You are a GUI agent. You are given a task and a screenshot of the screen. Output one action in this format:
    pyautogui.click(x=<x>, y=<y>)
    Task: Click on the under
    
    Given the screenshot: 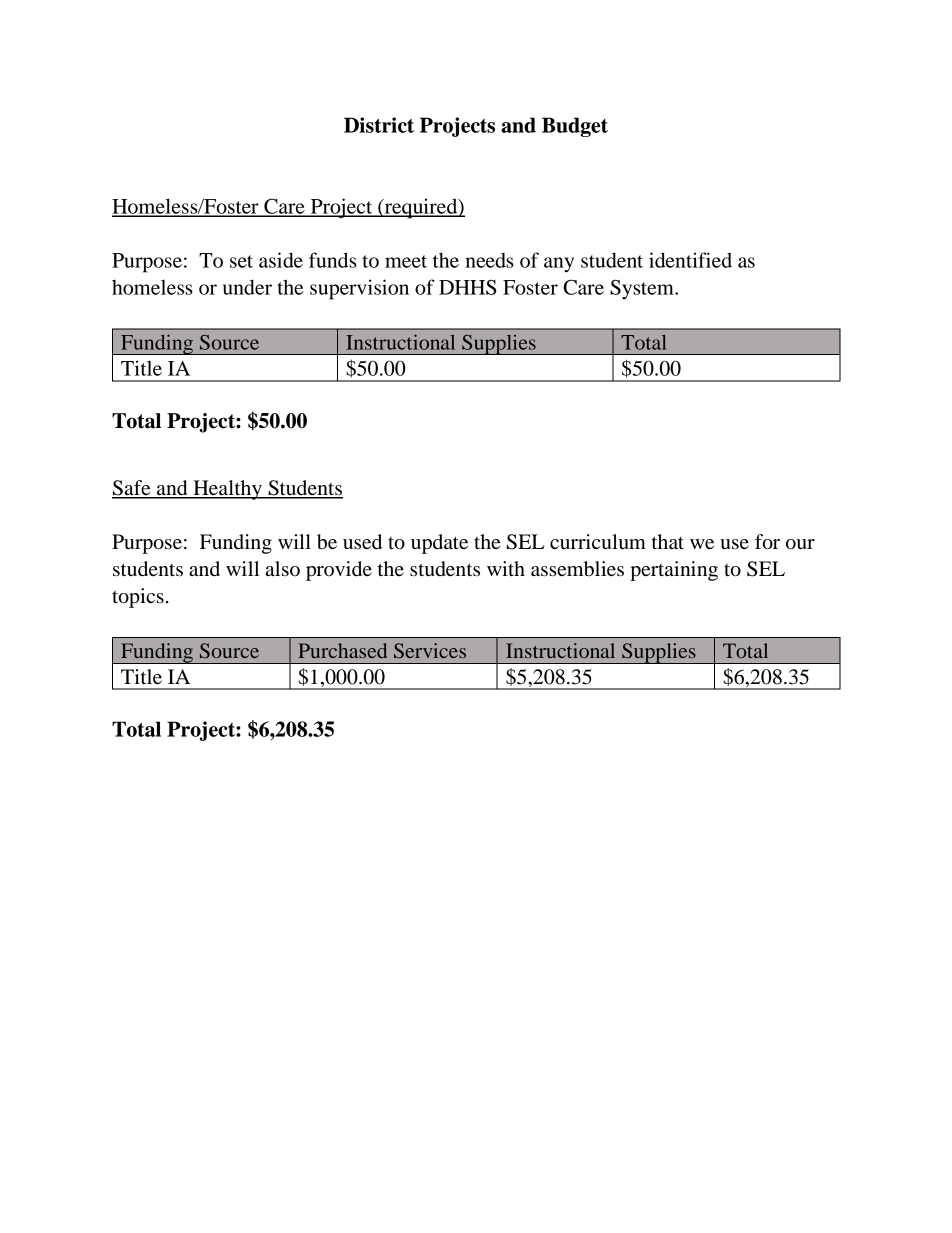 What is the action you would take?
    pyautogui.click(x=247, y=287)
